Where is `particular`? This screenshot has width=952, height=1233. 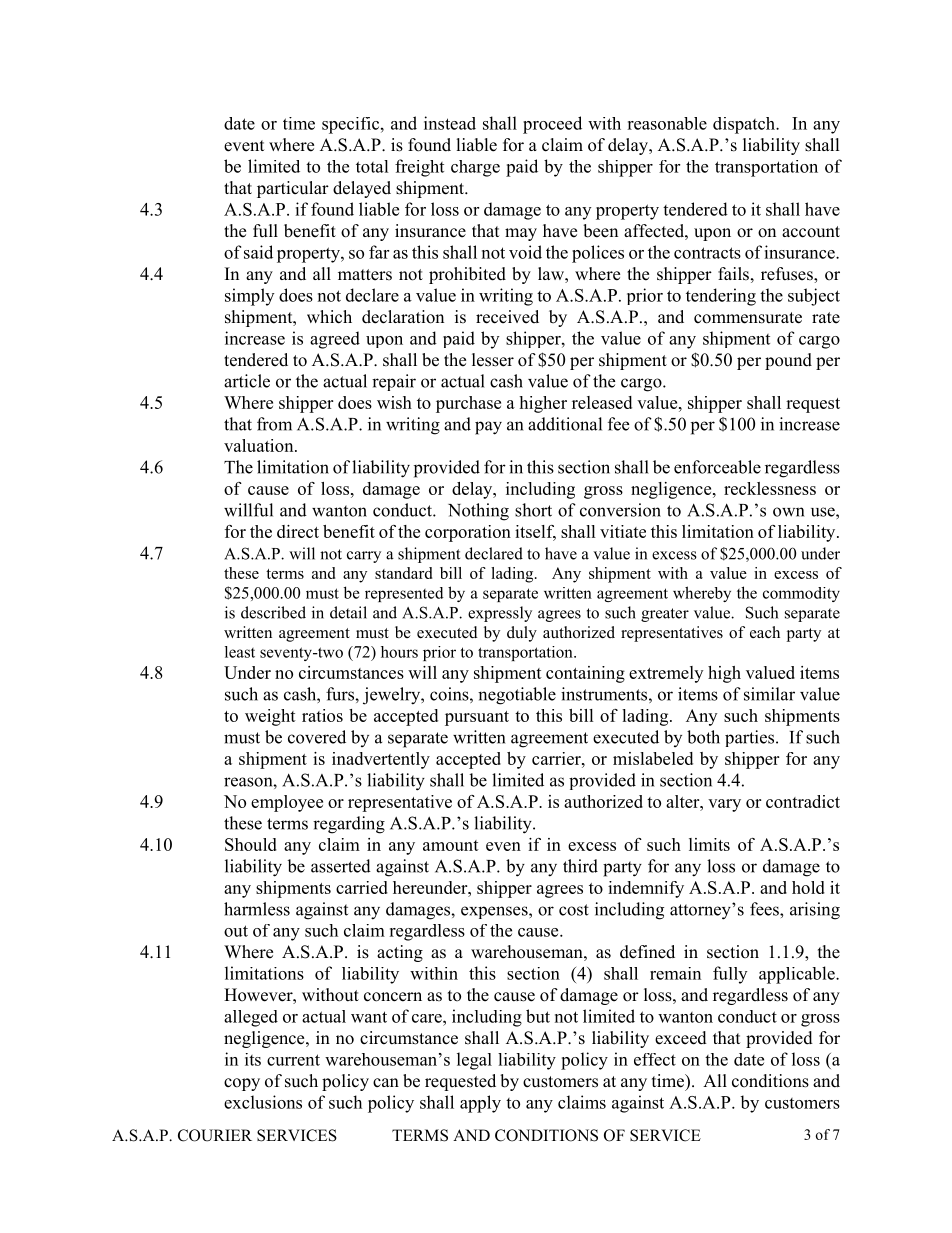
particular is located at coordinates (293, 189).
